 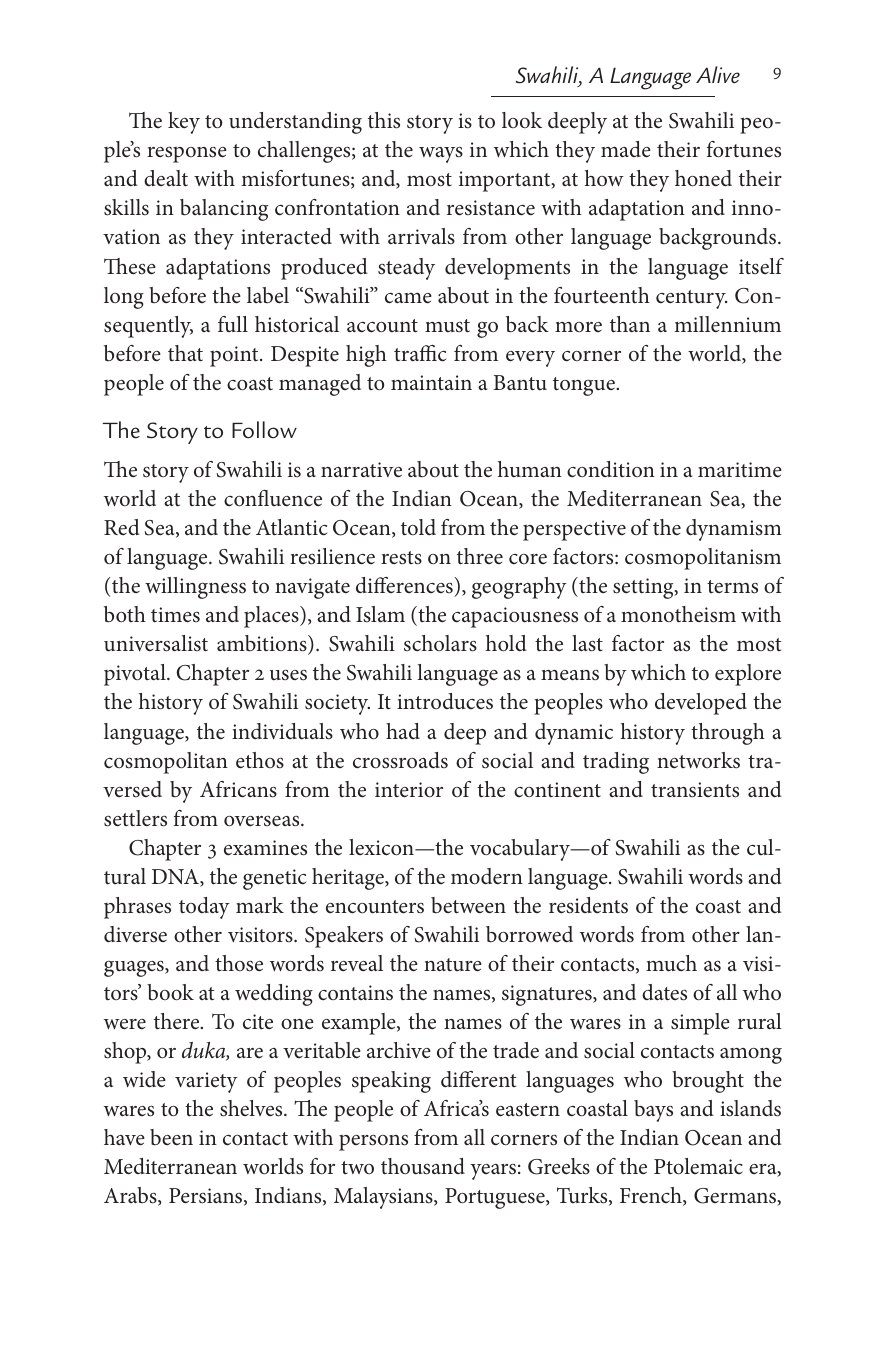 What do you see at coordinates (734, 530) in the document?
I see `dynamism` at bounding box center [734, 530].
